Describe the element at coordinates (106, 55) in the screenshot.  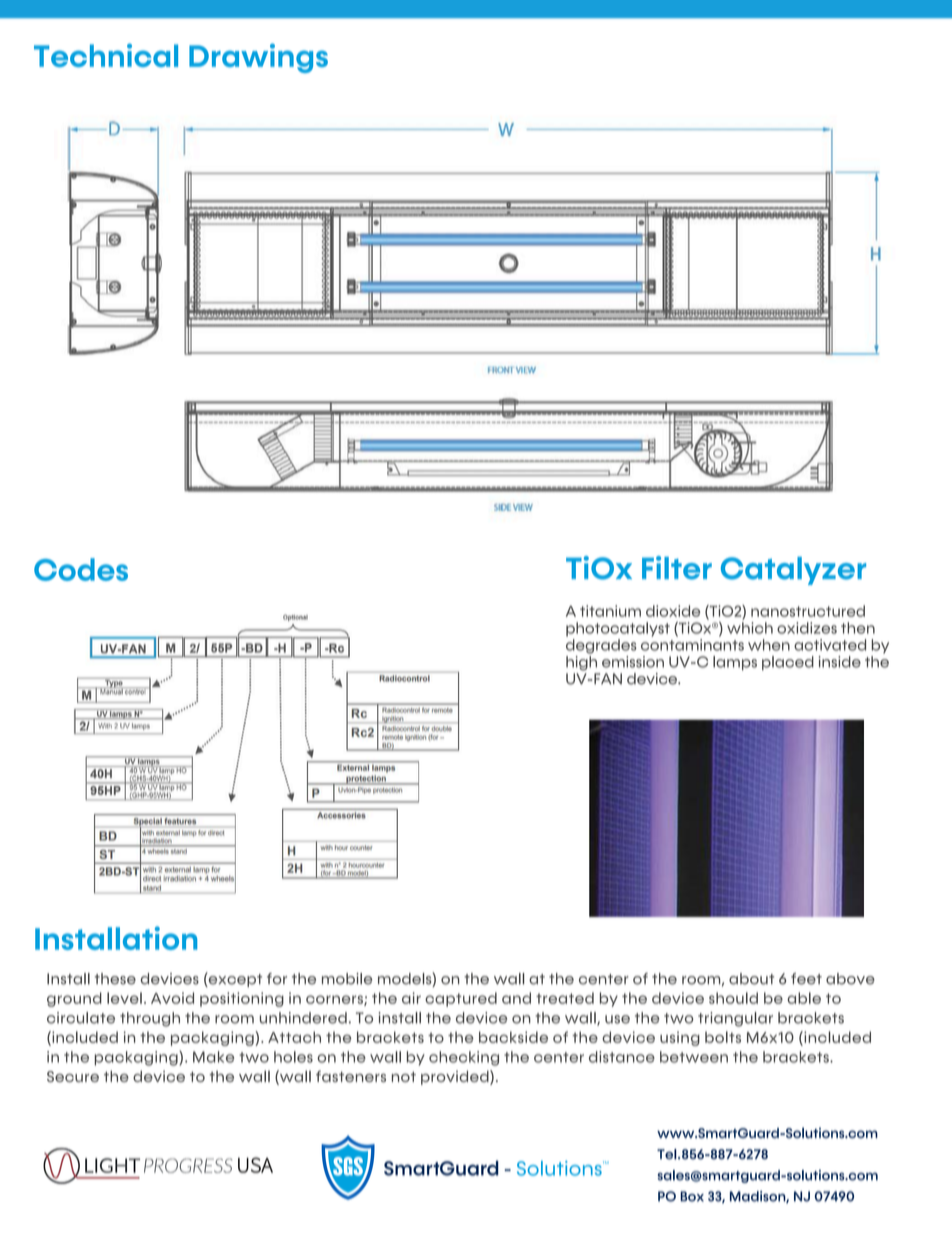
I see `Technical` at that location.
